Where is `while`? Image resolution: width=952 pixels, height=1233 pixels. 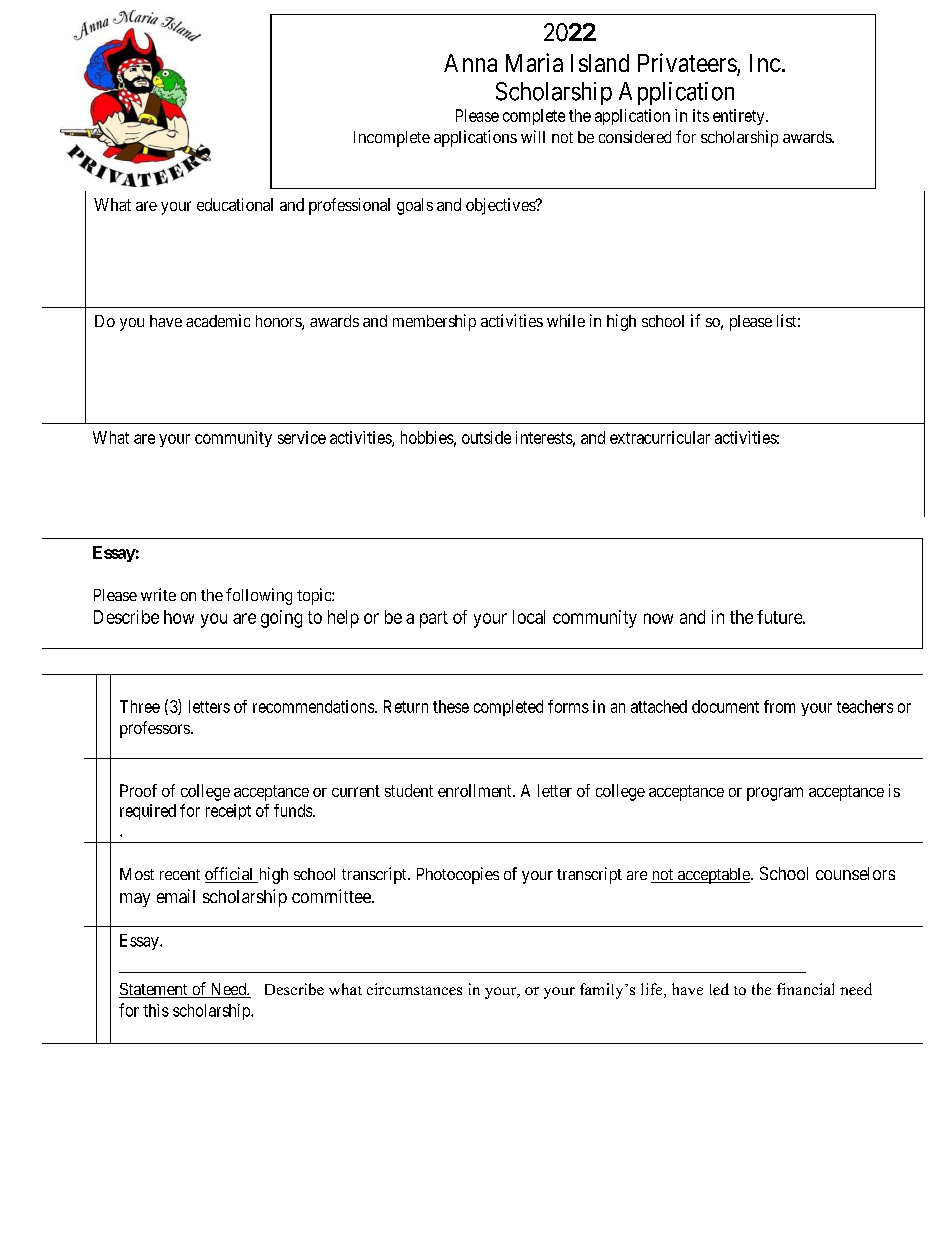
while is located at coordinates (566, 320).
